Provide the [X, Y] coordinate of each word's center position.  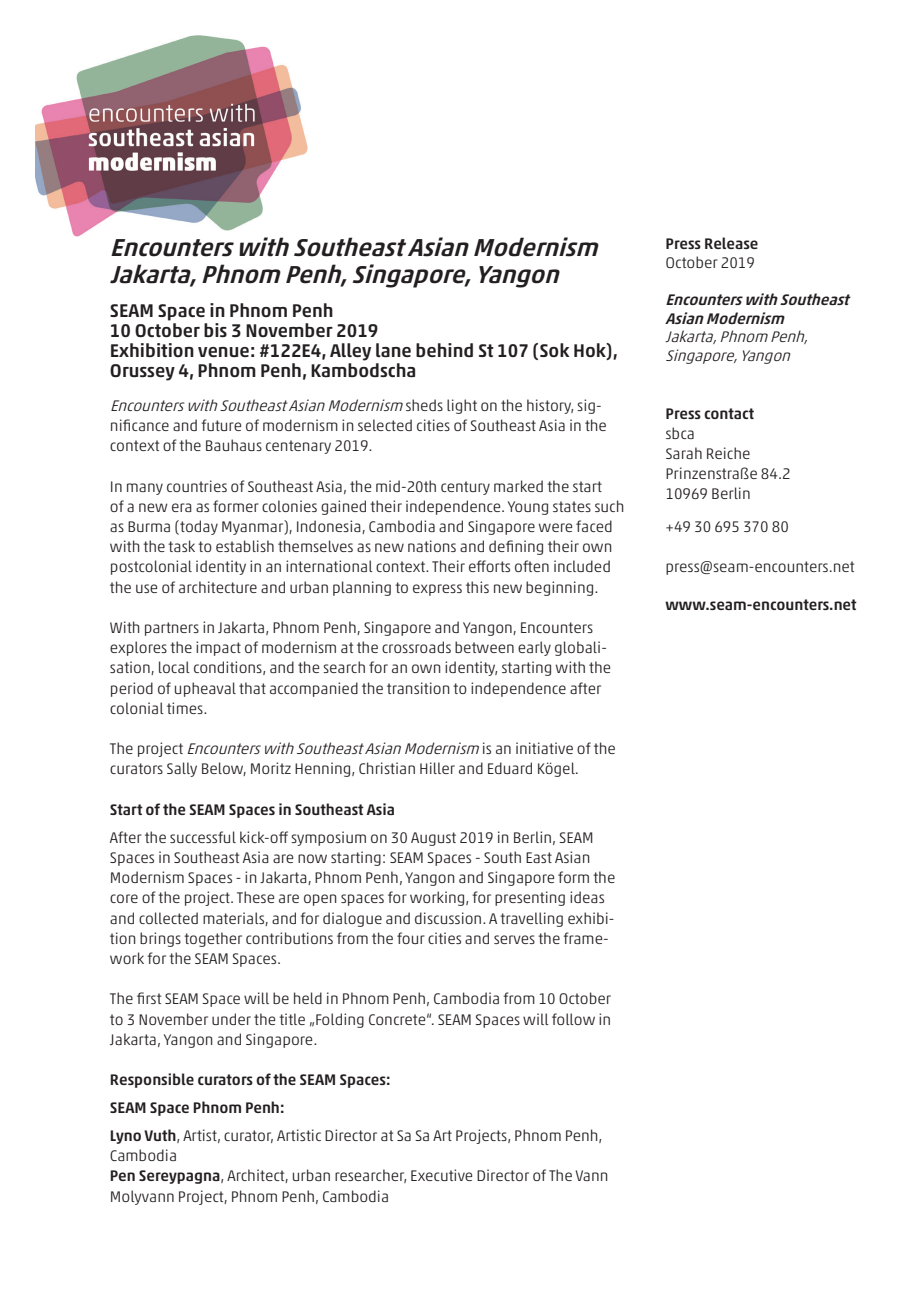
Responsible [152, 1080]
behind [444, 350]
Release [731, 243]
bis [215, 330]
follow [573, 1019]
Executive [441, 1175]
